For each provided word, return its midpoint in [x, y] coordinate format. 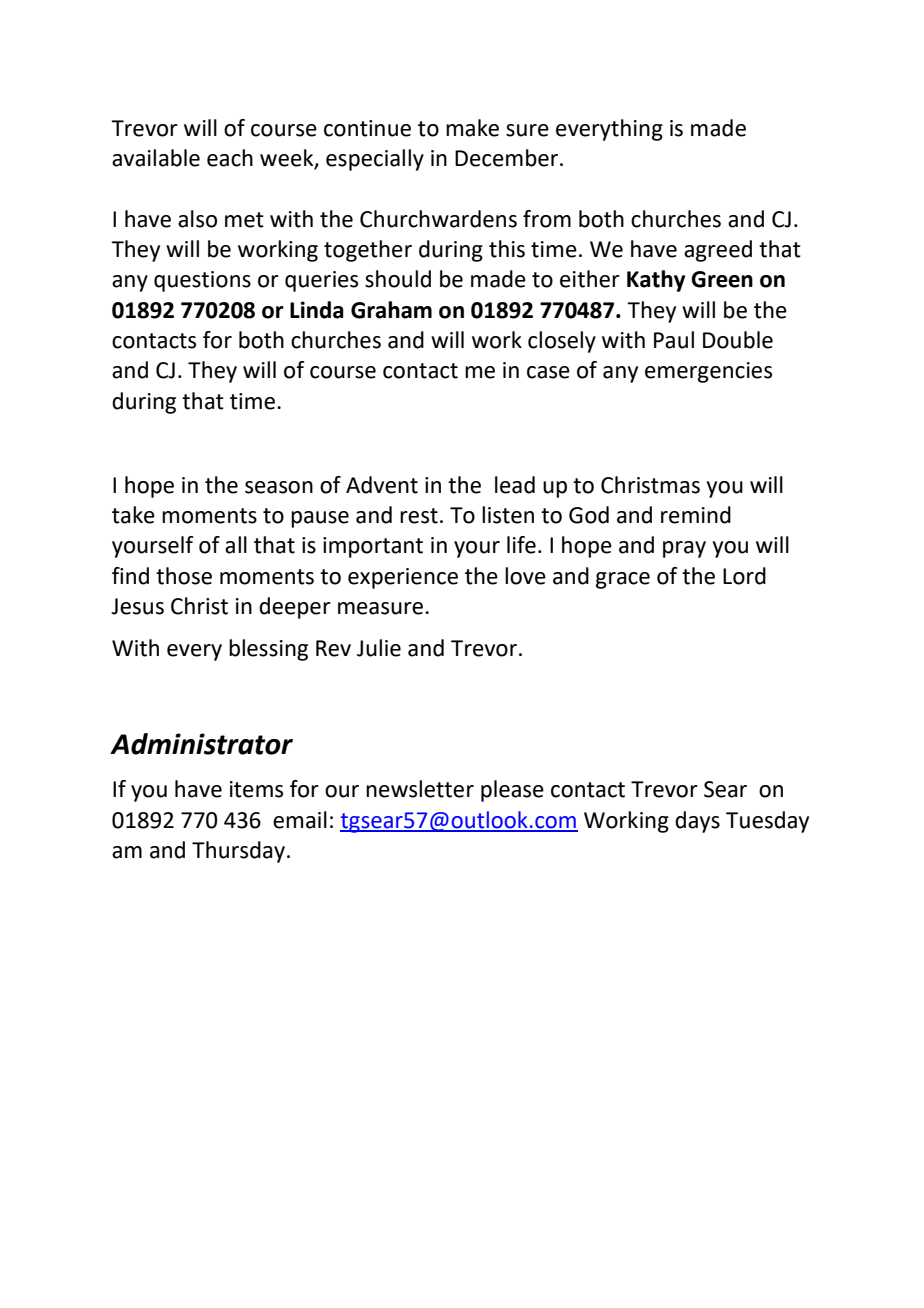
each [230, 158]
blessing [268, 650]
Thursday [240, 852]
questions [202, 281]
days [697, 822]
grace [623, 580]
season [279, 487]
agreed [718, 251]
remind [696, 515]
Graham [391, 310]
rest [419, 516]
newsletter [420, 789]
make [472, 128]
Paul [674, 340]
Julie [379, 648]
